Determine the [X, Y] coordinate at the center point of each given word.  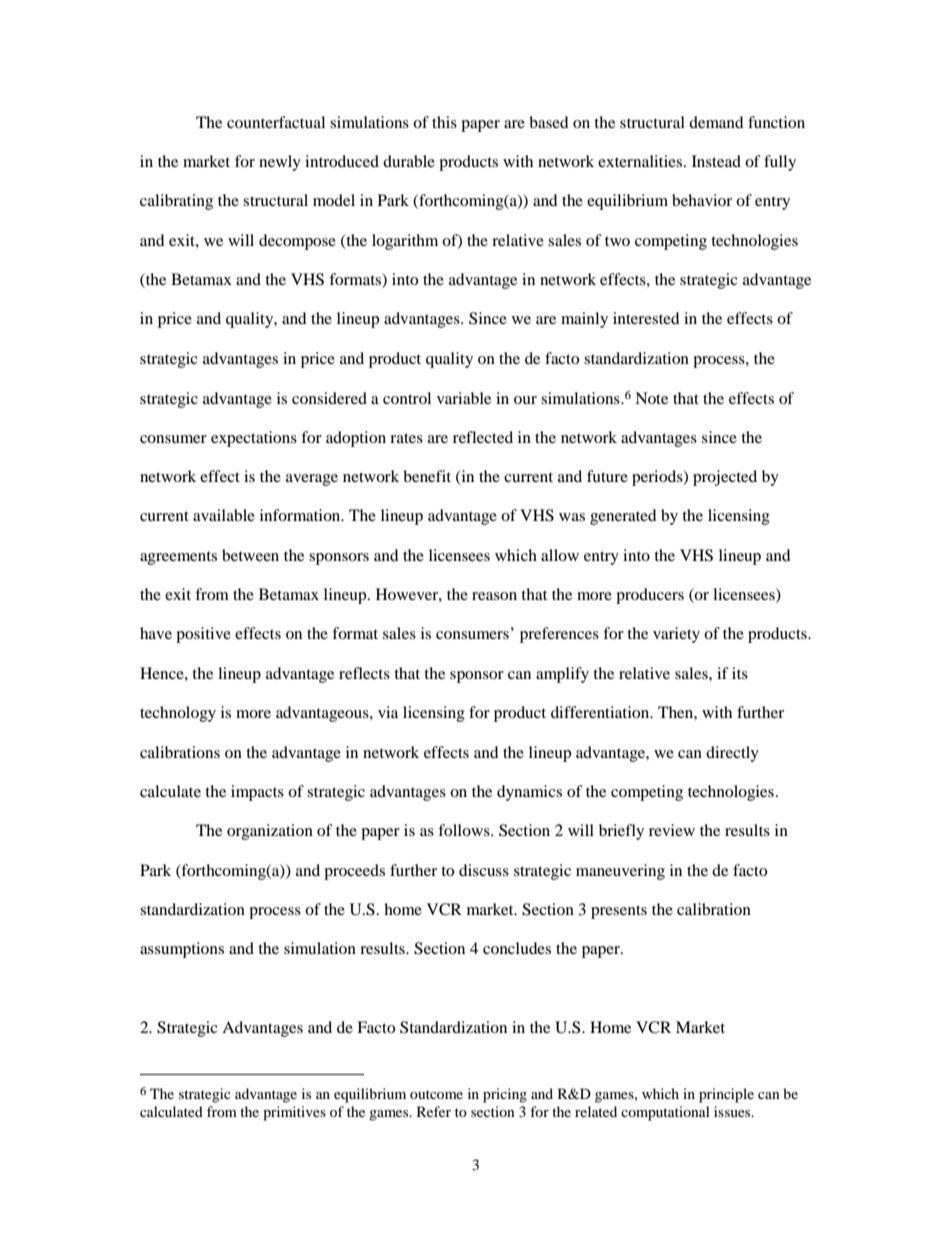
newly [280, 163]
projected [725, 478]
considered [329, 398]
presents [619, 912]
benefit [427, 476]
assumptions [182, 950]
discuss [484, 870]
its [740, 673]
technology [178, 714]
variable [464, 398]
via [388, 712]
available [224, 515]
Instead [716, 161]
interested [646, 318]
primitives [294, 1113]
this [444, 122]
